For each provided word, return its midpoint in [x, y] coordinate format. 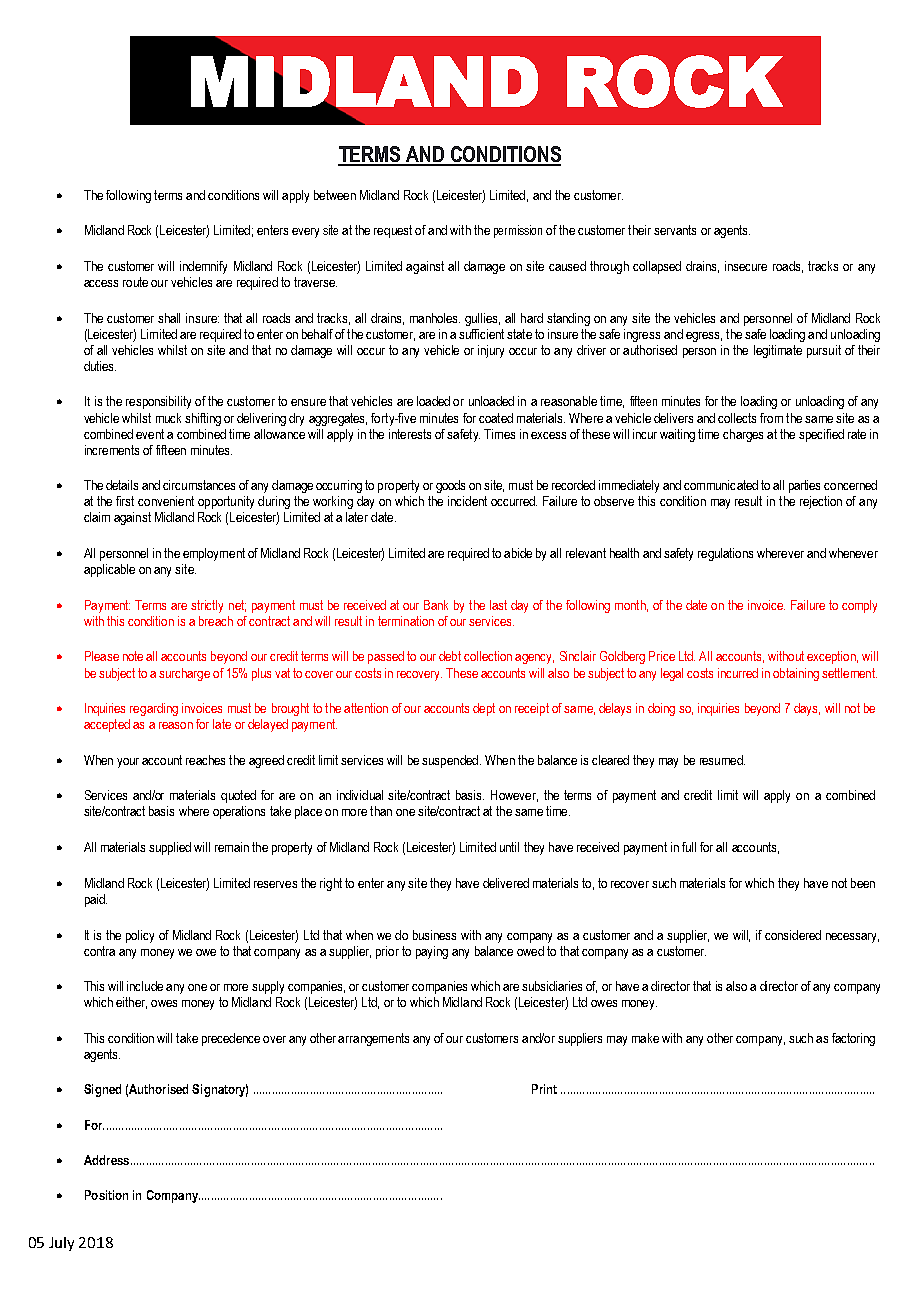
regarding [154, 709]
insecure [746, 266]
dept [484, 709]
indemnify [203, 267]
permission [518, 231]
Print [544, 1089]
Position [106, 1195]
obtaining [796, 674]
